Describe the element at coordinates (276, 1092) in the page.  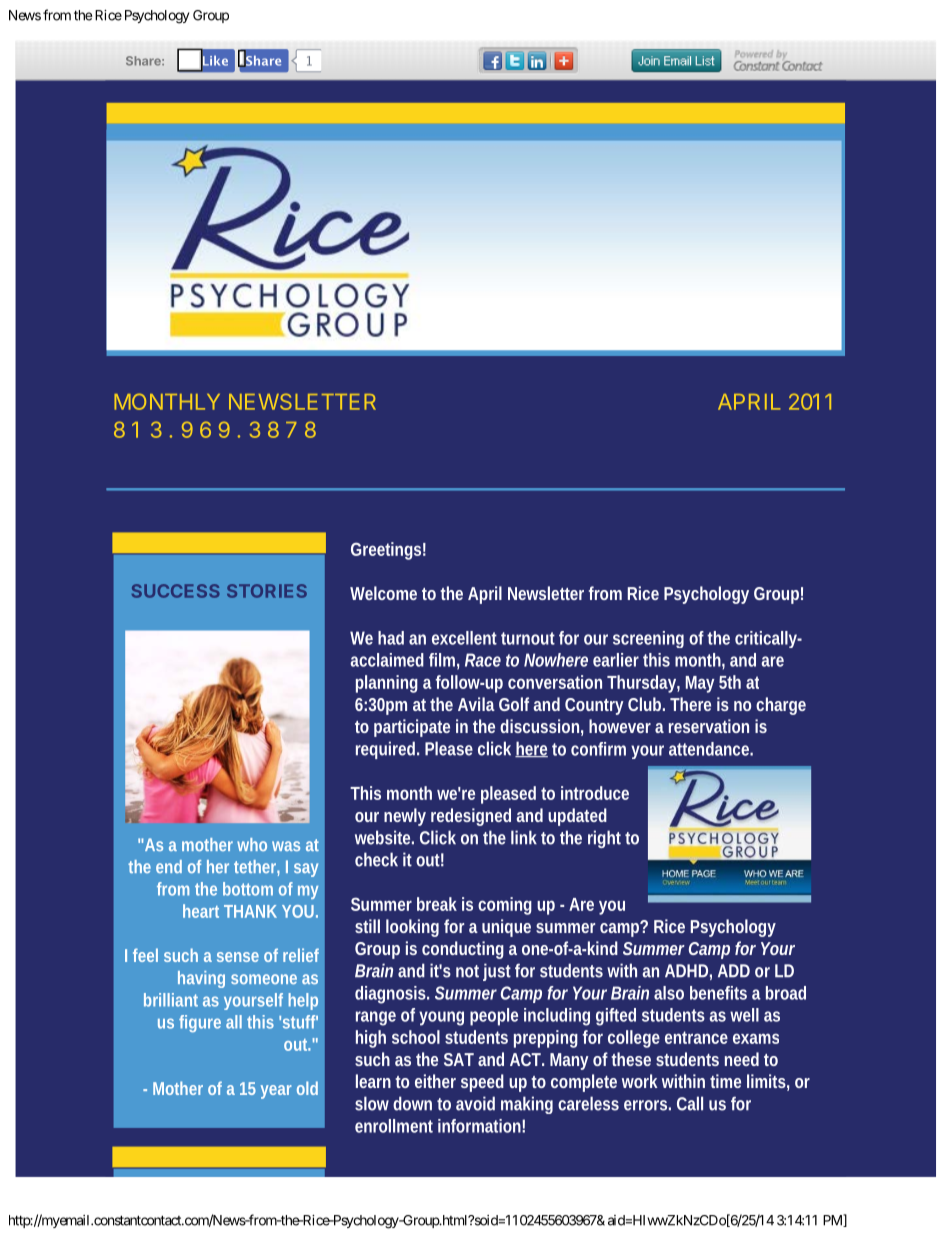
I see `year` at that location.
